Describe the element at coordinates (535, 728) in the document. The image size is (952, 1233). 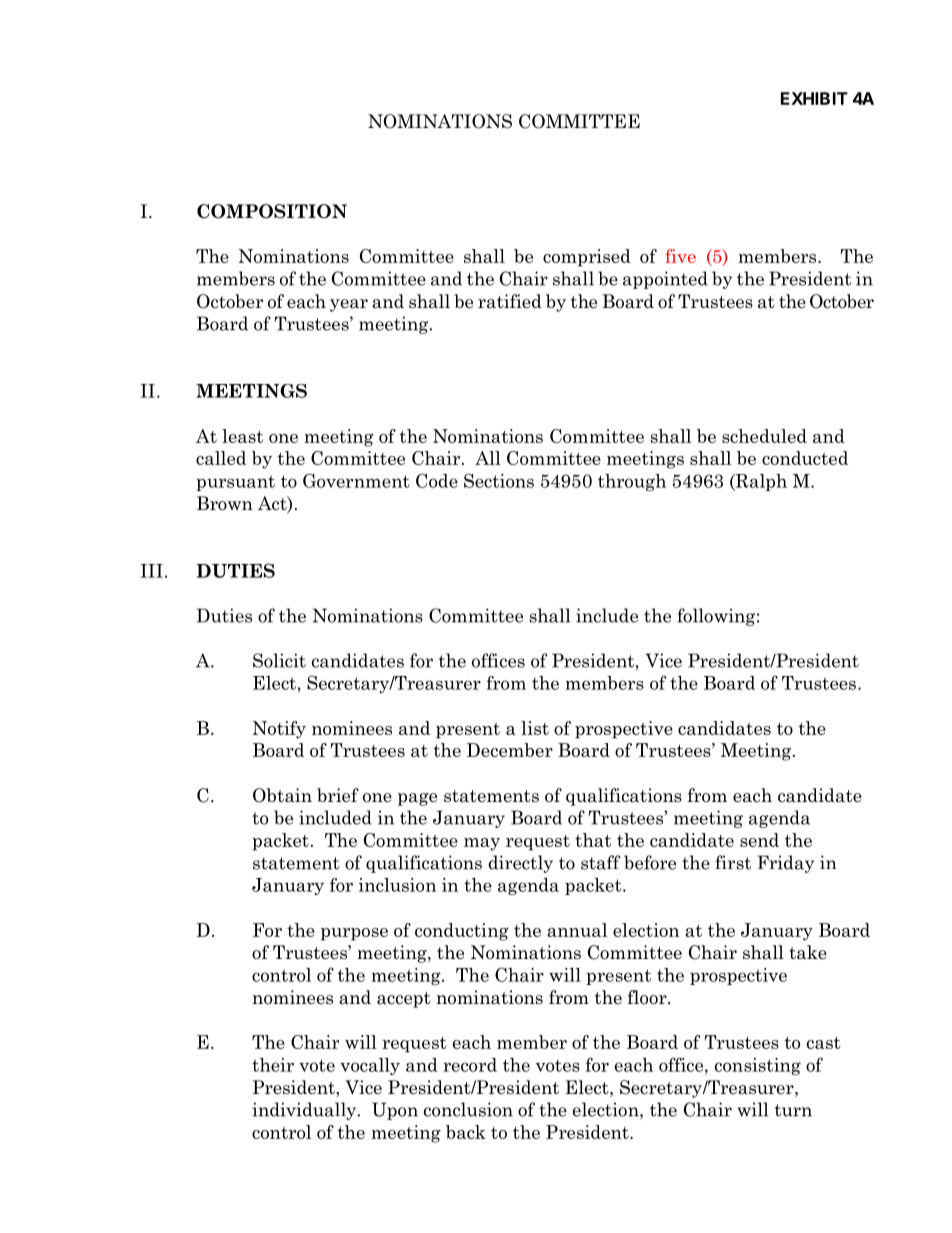
I see `list` at that location.
